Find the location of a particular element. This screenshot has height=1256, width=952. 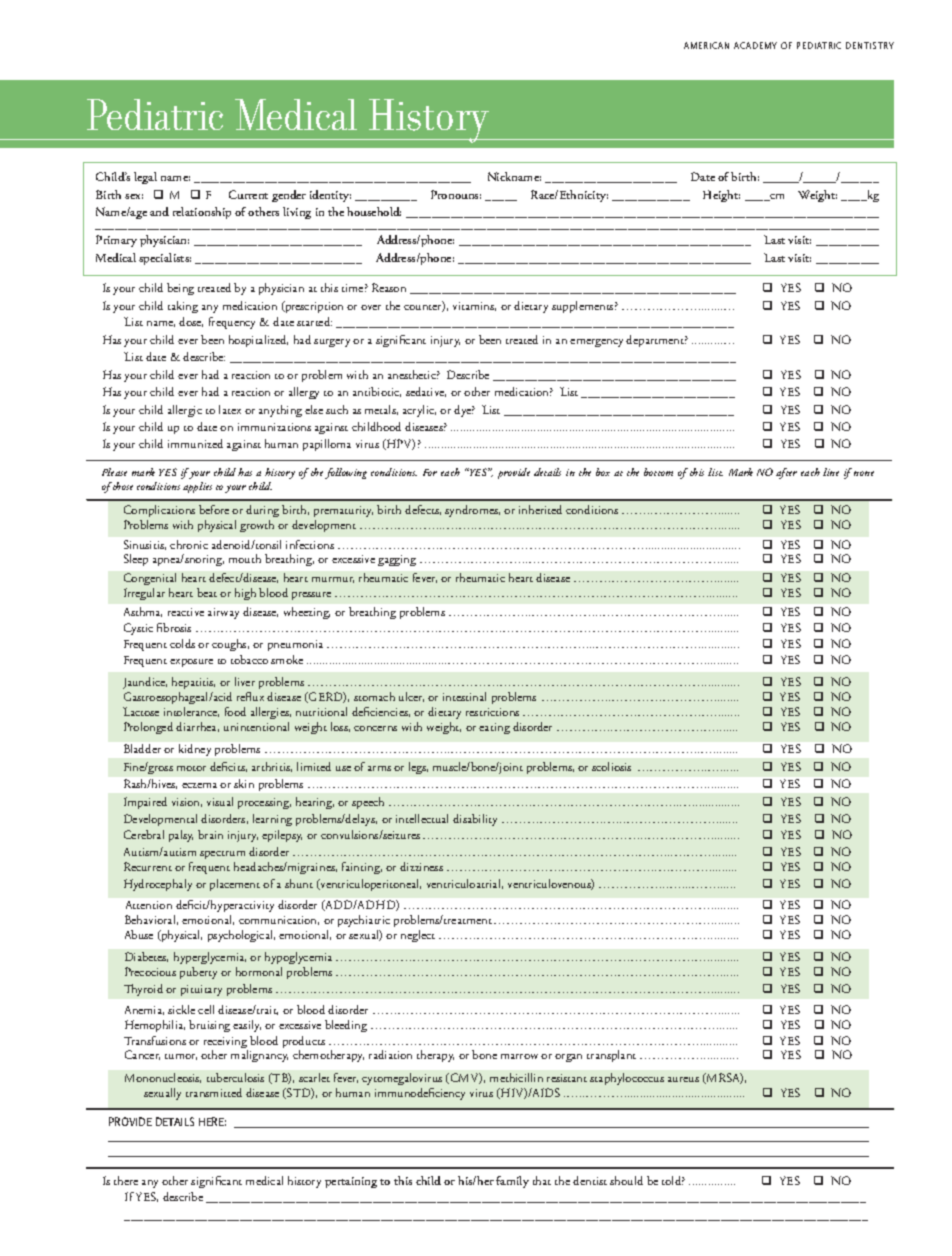

ACADEMY is located at coordinates (755, 45).
